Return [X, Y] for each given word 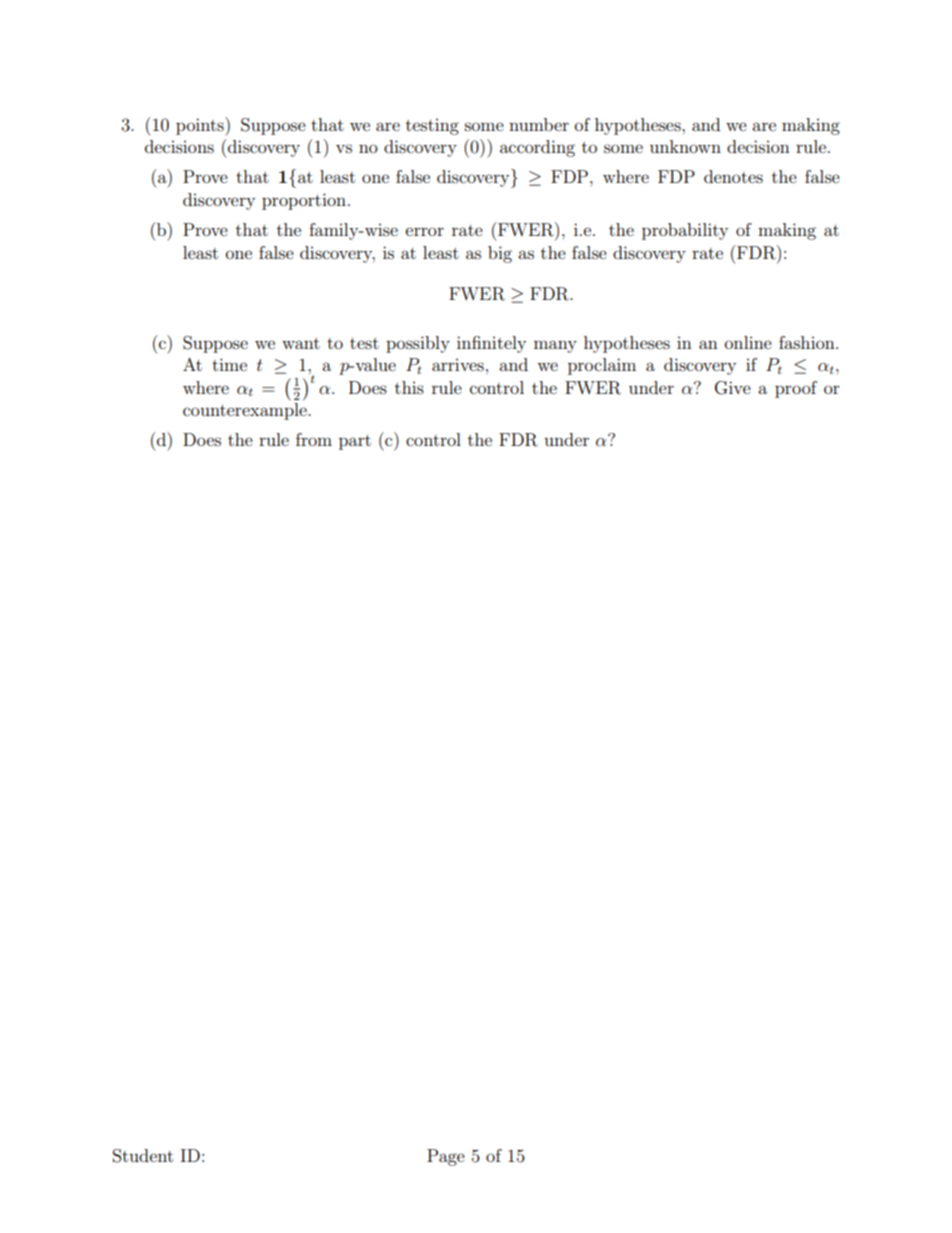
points [201, 126]
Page [446, 1157]
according [537, 148]
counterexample [246, 411]
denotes [733, 176]
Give [733, 388]
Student [143, 1156]
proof [796, 389]
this [409, 387]
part [355, 442]
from [314, 439]
